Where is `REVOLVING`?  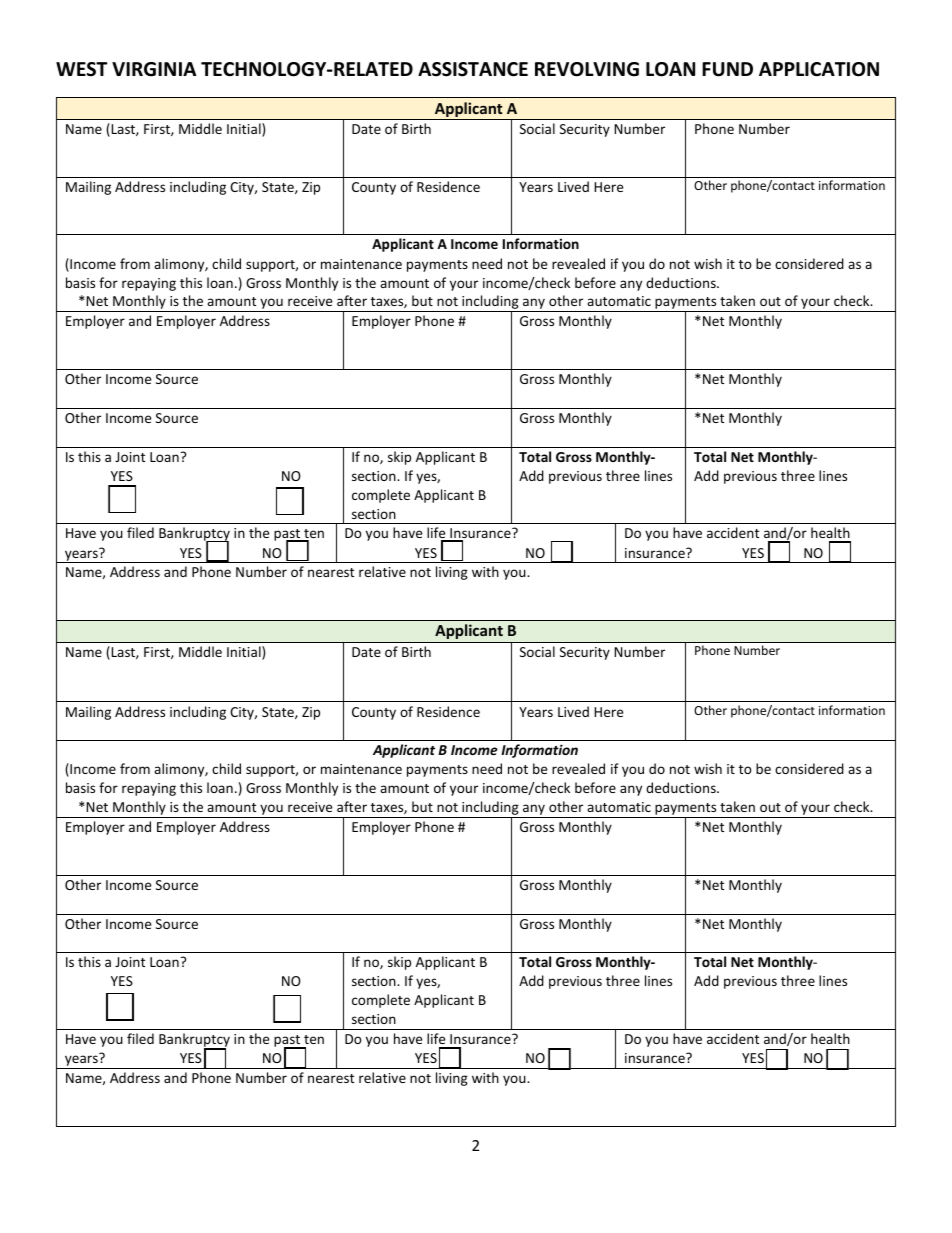
REVOLVING is located at coordinates (587, 69).
